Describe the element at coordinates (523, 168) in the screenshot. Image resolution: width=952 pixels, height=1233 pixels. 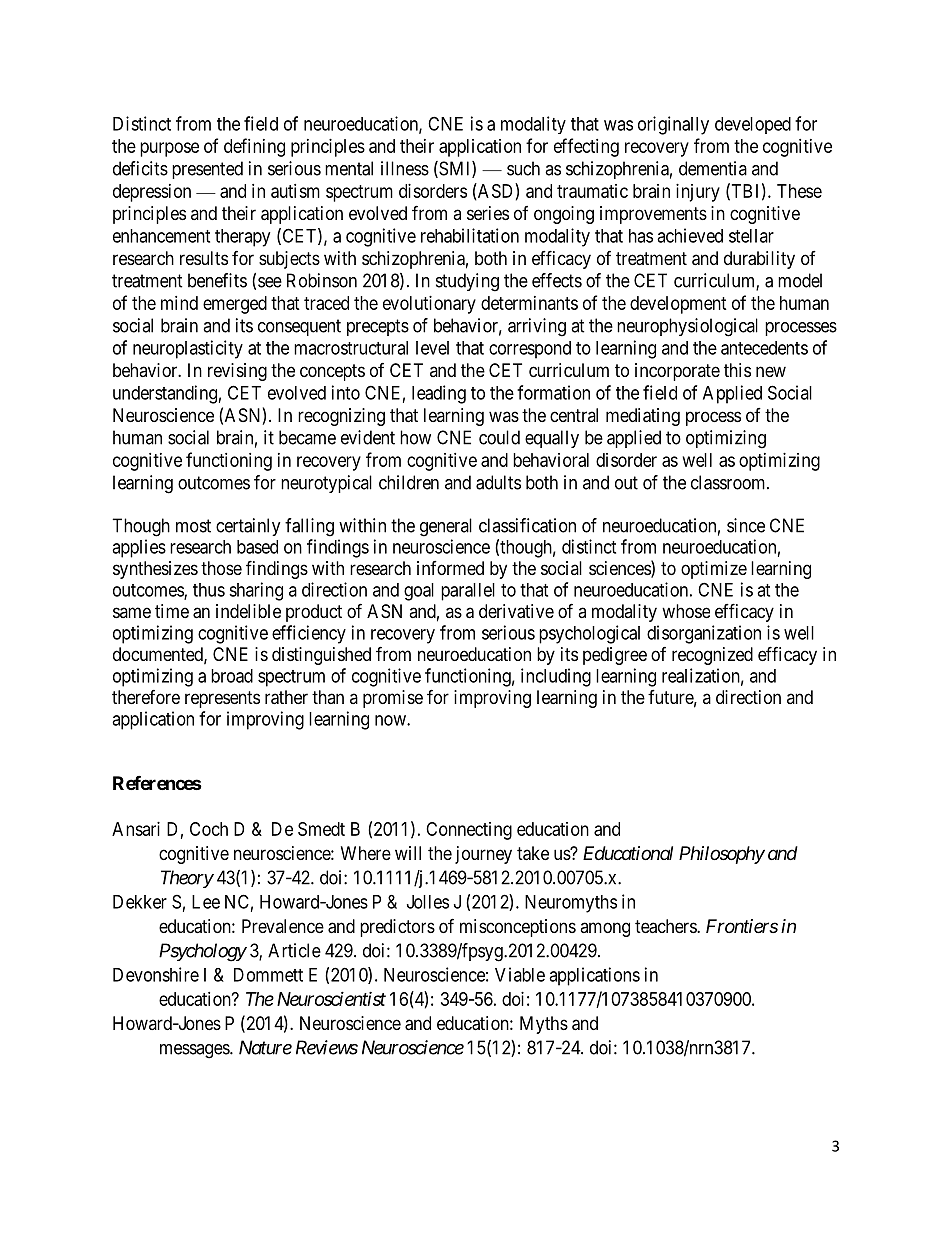
I see `such` at that location.
